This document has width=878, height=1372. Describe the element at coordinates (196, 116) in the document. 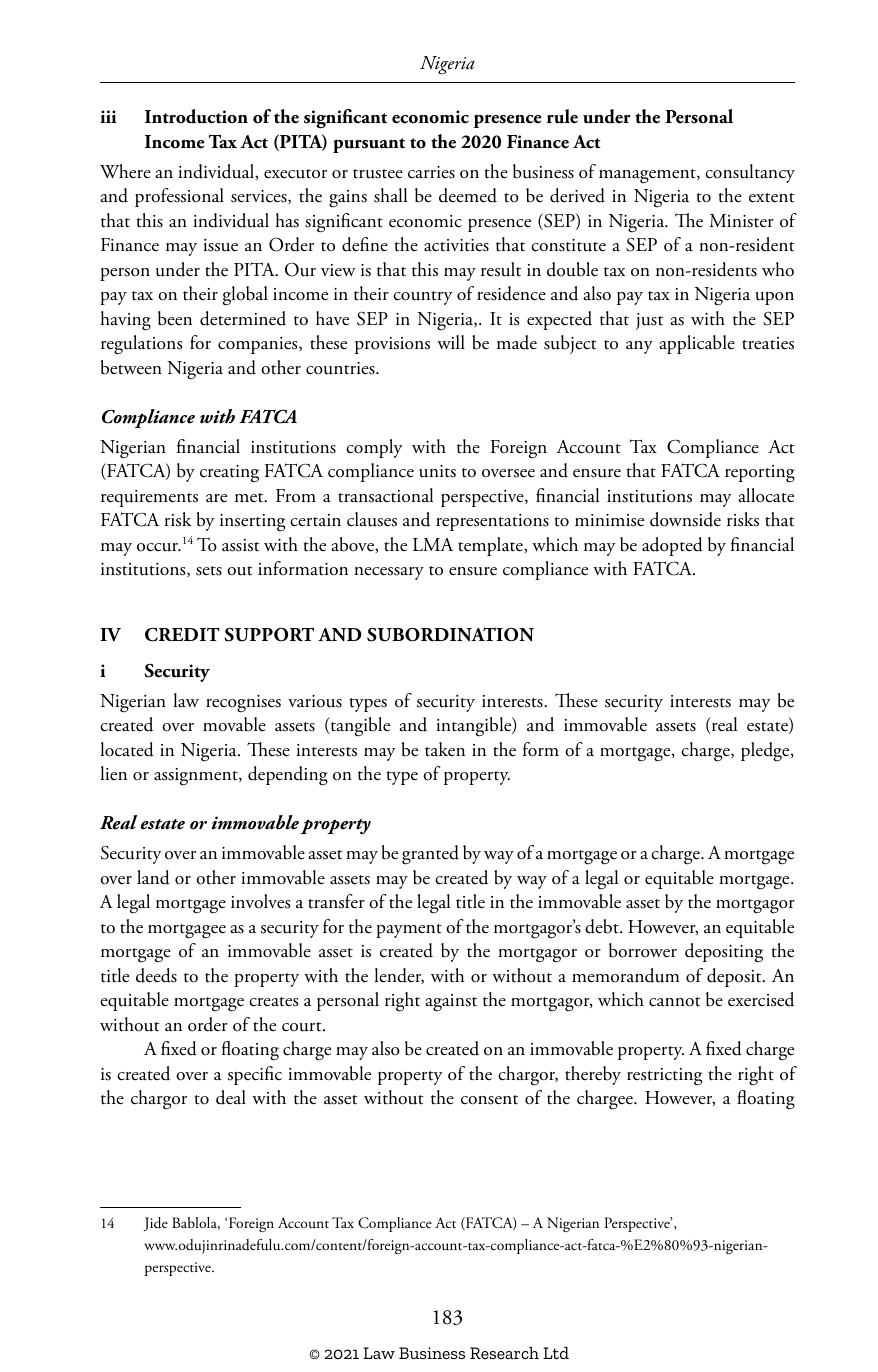

I see `Introduction` at that location.
